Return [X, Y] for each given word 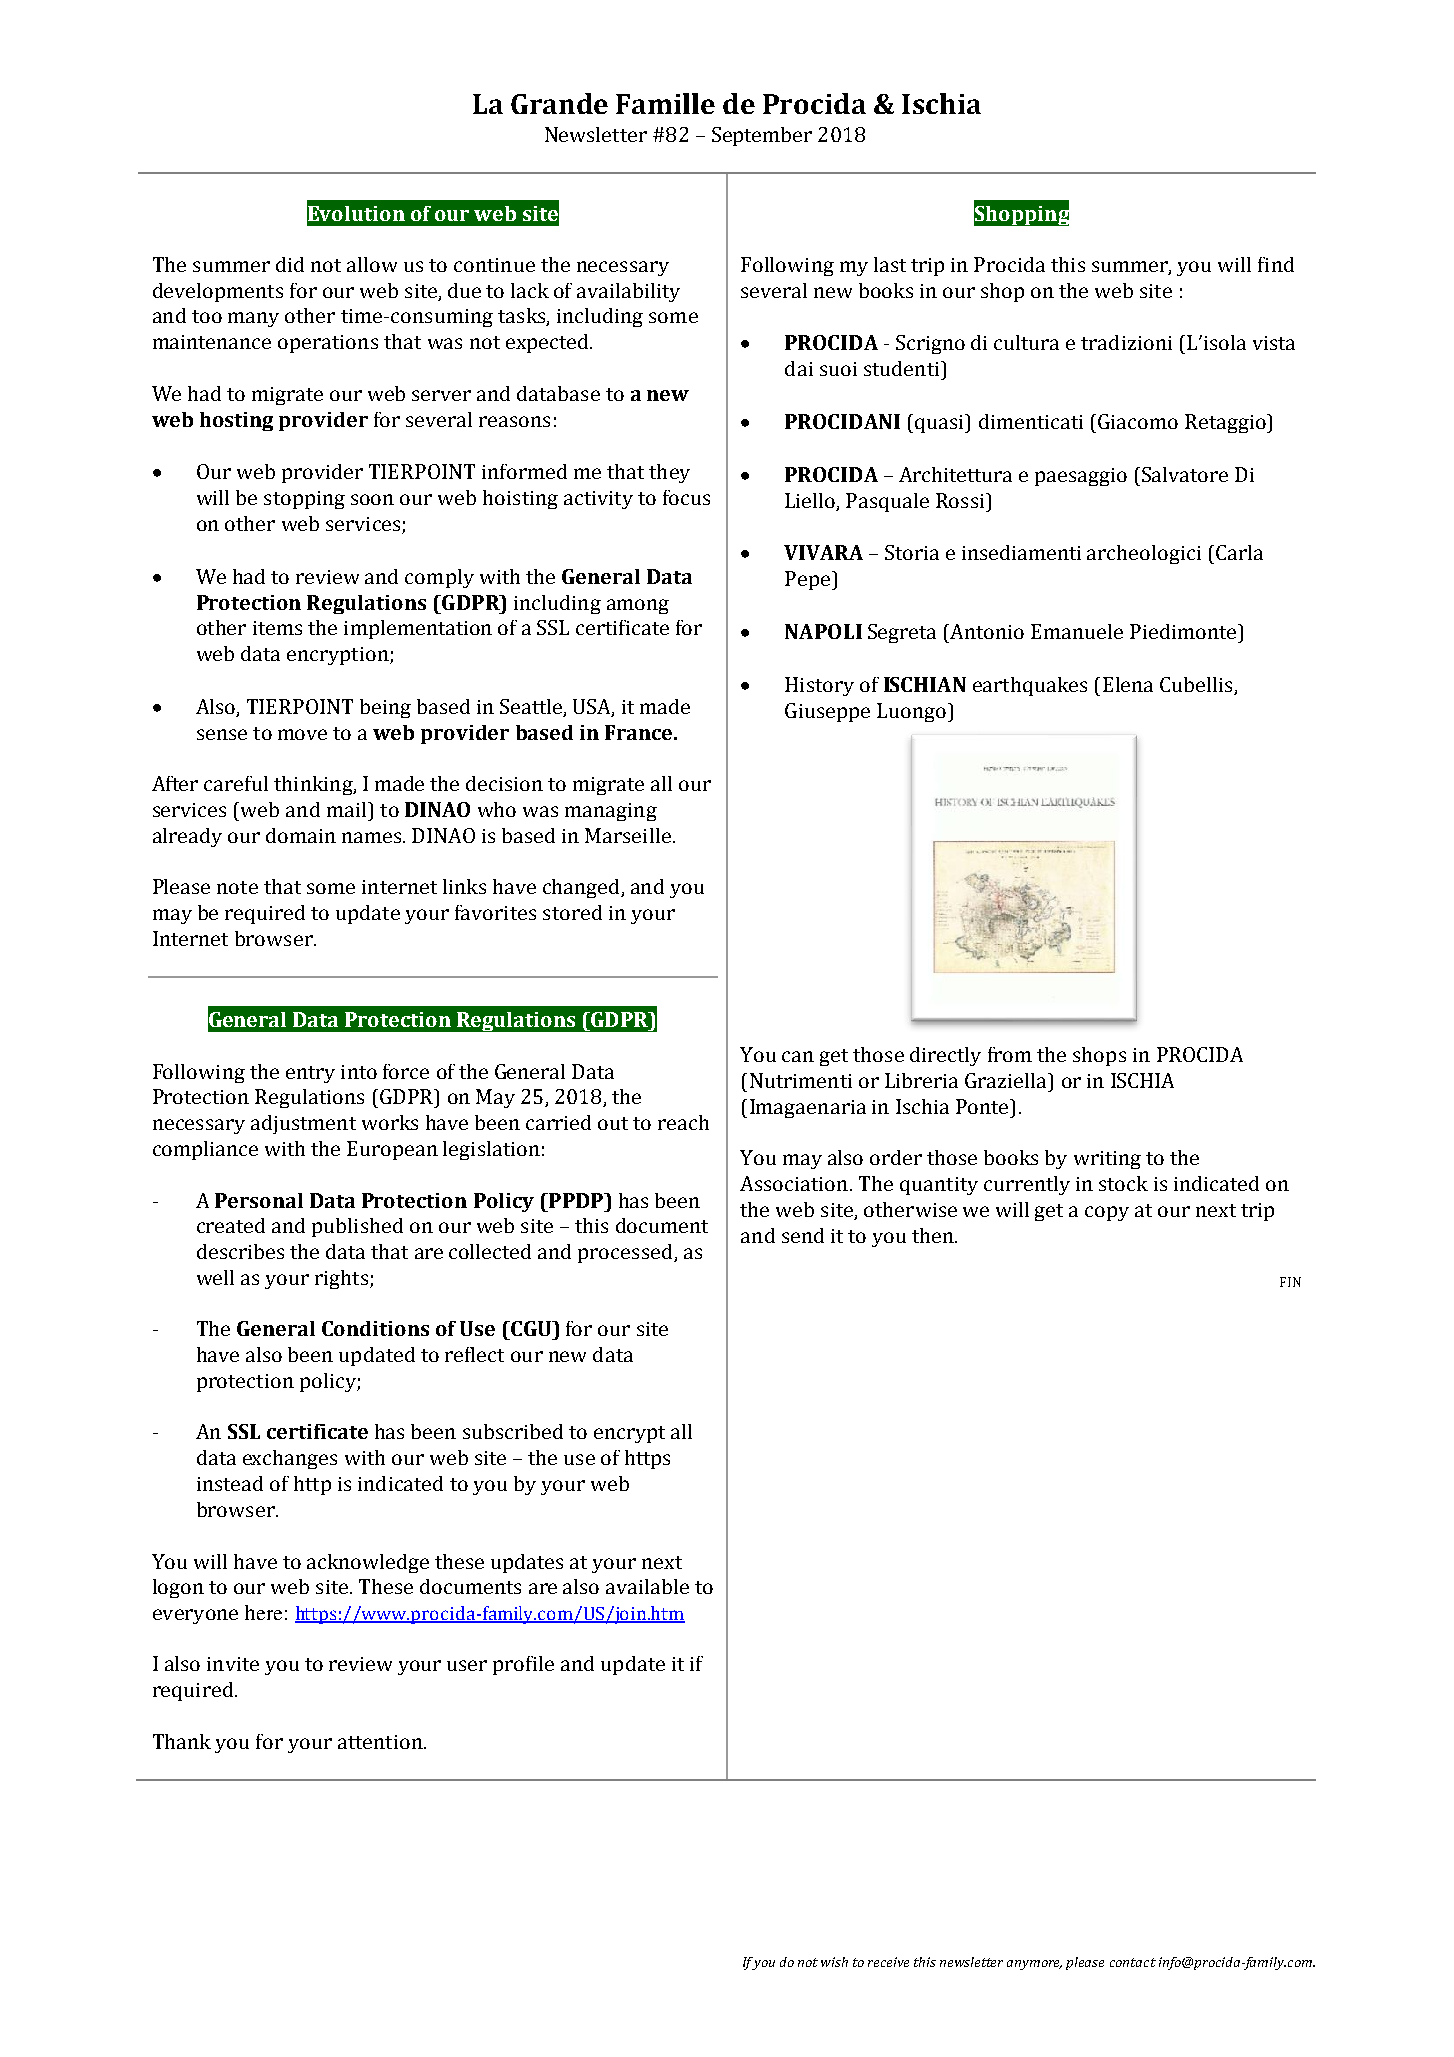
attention [381, 1742]
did [290, 264]
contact [1133, 1962]
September [762, 136]
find [1276, 264]
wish [834, 1962]
